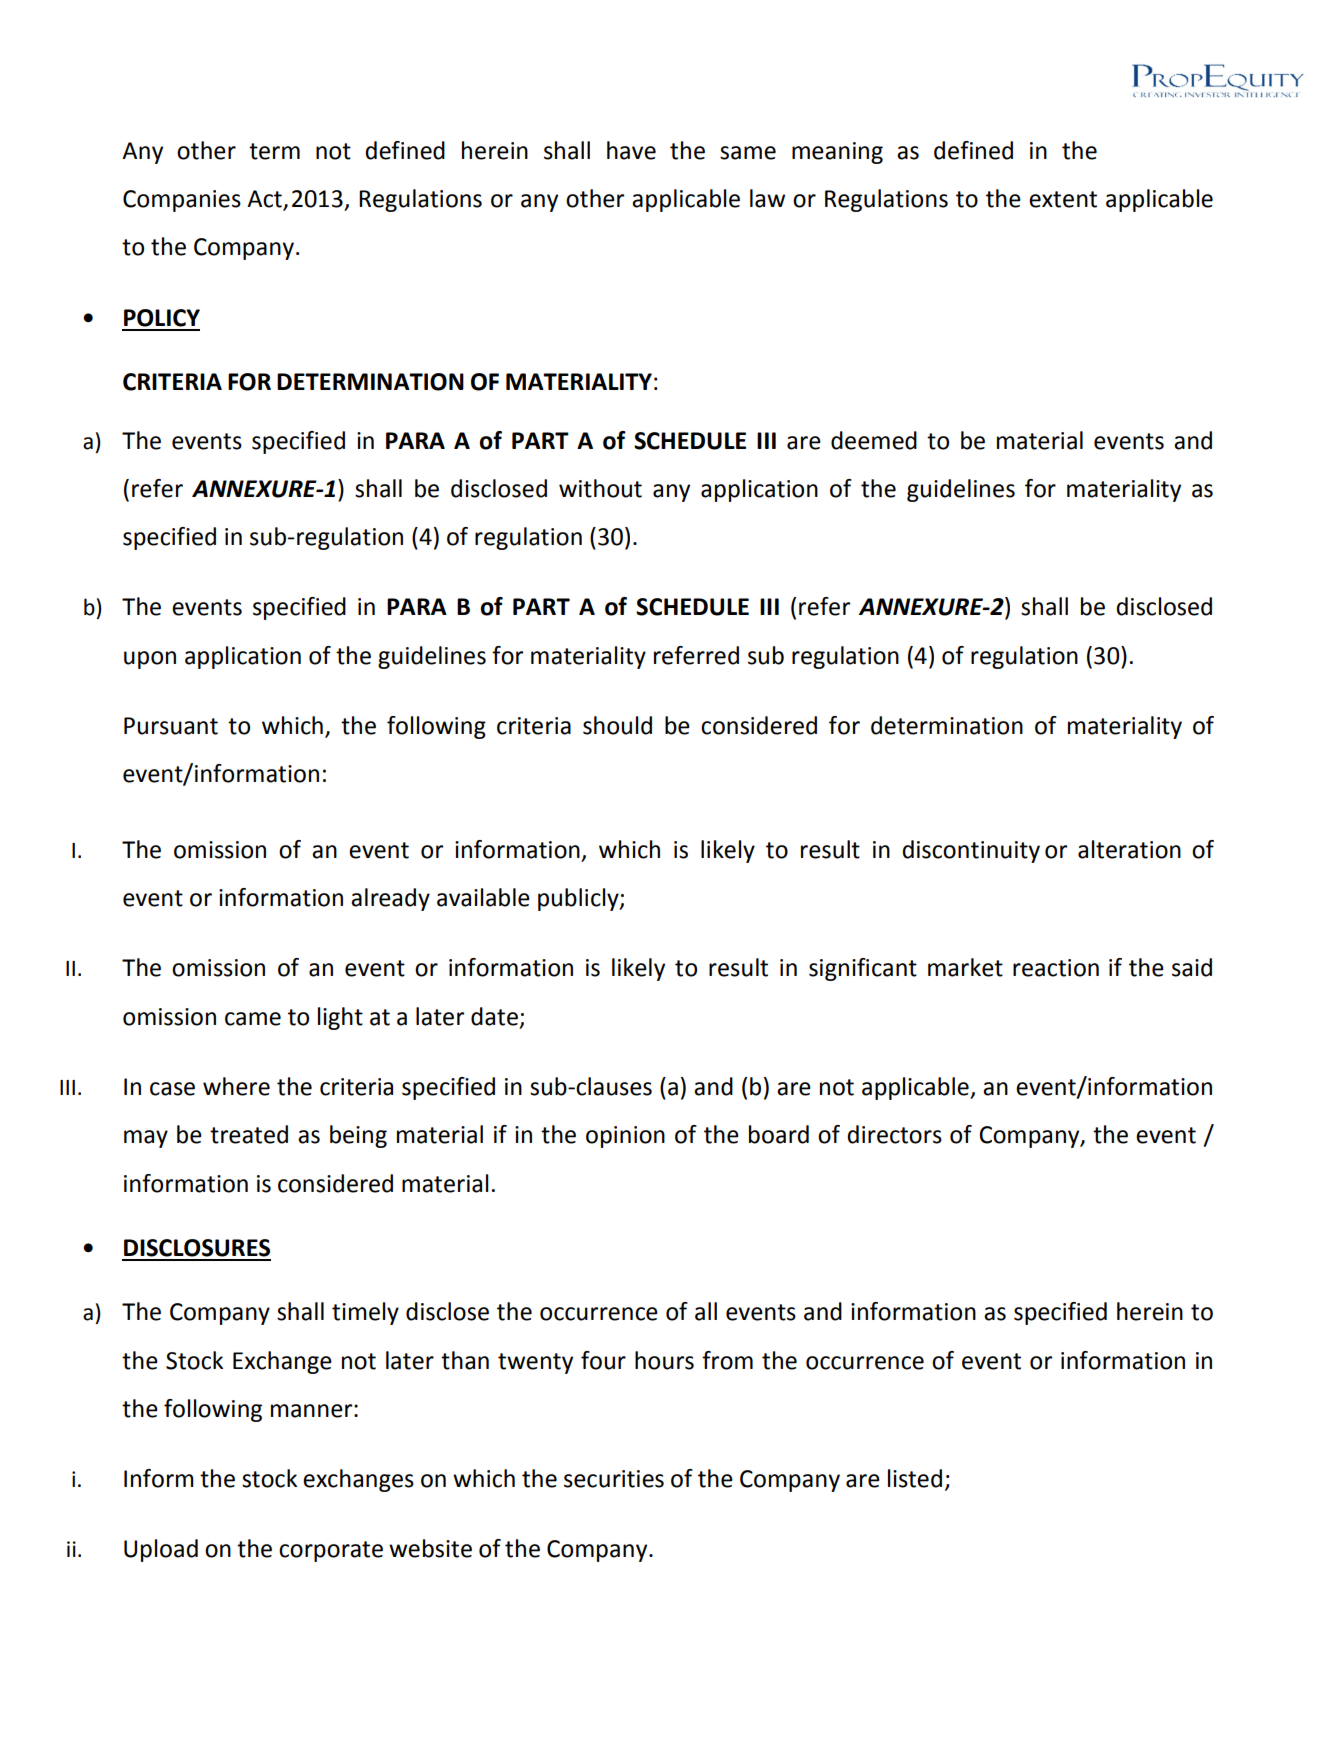  What do you see at coordinates (874, 440) in the screenshot?
I see `deemed` at bounding box center [874, 440].
